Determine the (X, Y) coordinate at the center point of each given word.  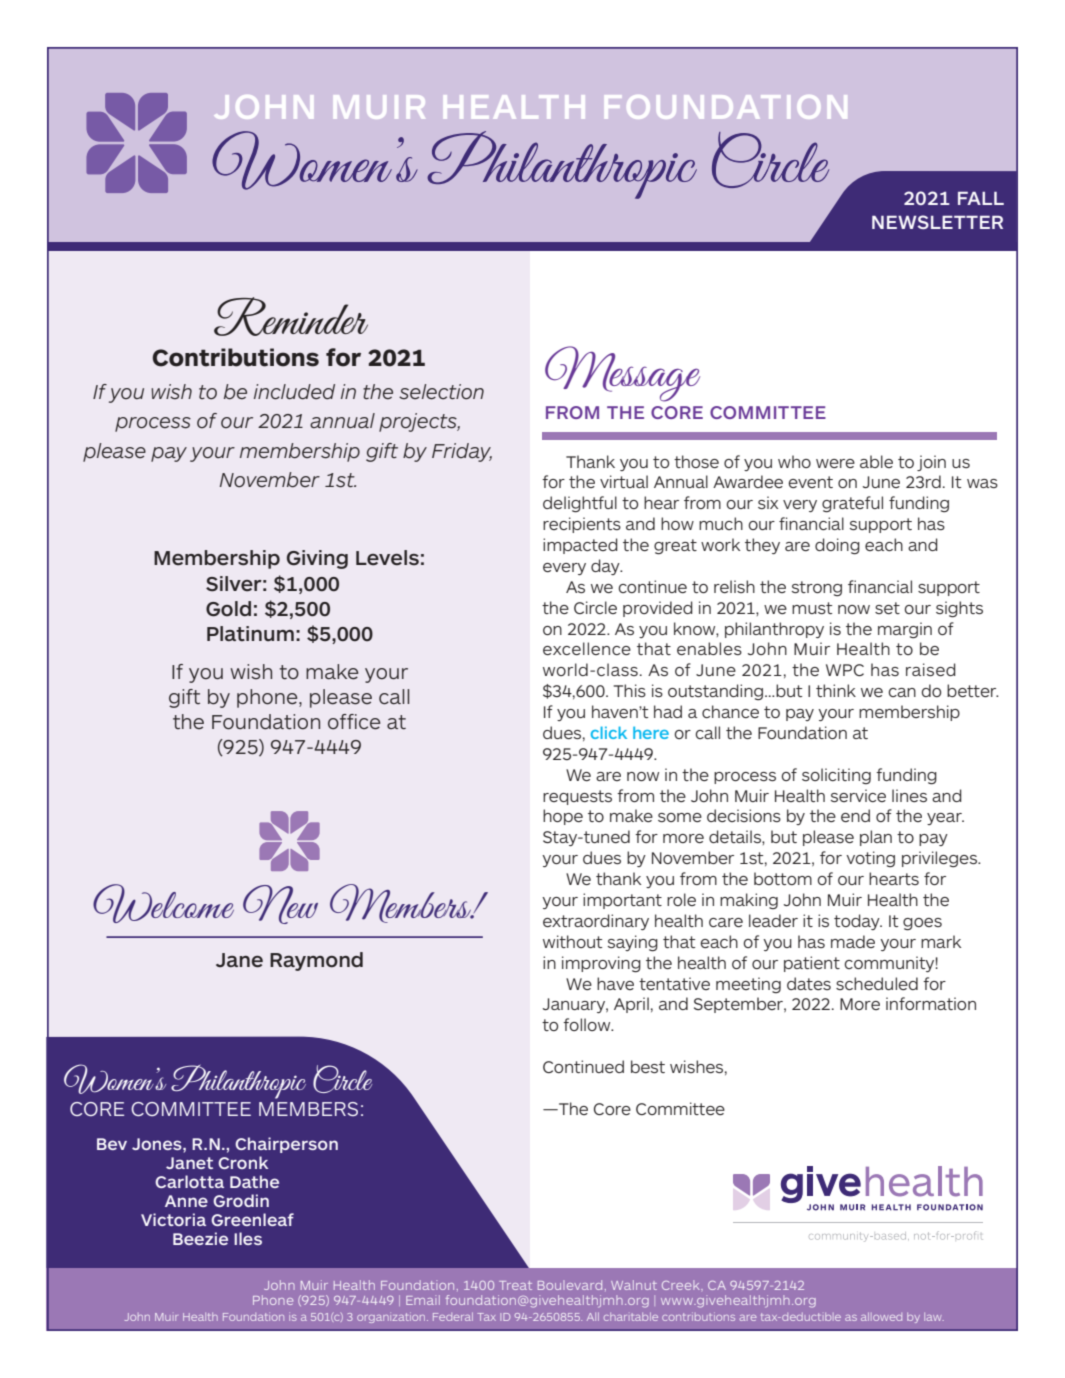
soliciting (836, 776)
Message (622, 374)
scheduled (877, 983)
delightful (580, 504)
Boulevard (570, 1285)
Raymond (316, 961)
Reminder (291, 316)
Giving (317, 559)
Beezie (200, 1238)
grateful (852, 504)
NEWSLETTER (937, 222)
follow (588, 1024)
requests (577, 797)
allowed (881, 1317)
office (354, 722)
